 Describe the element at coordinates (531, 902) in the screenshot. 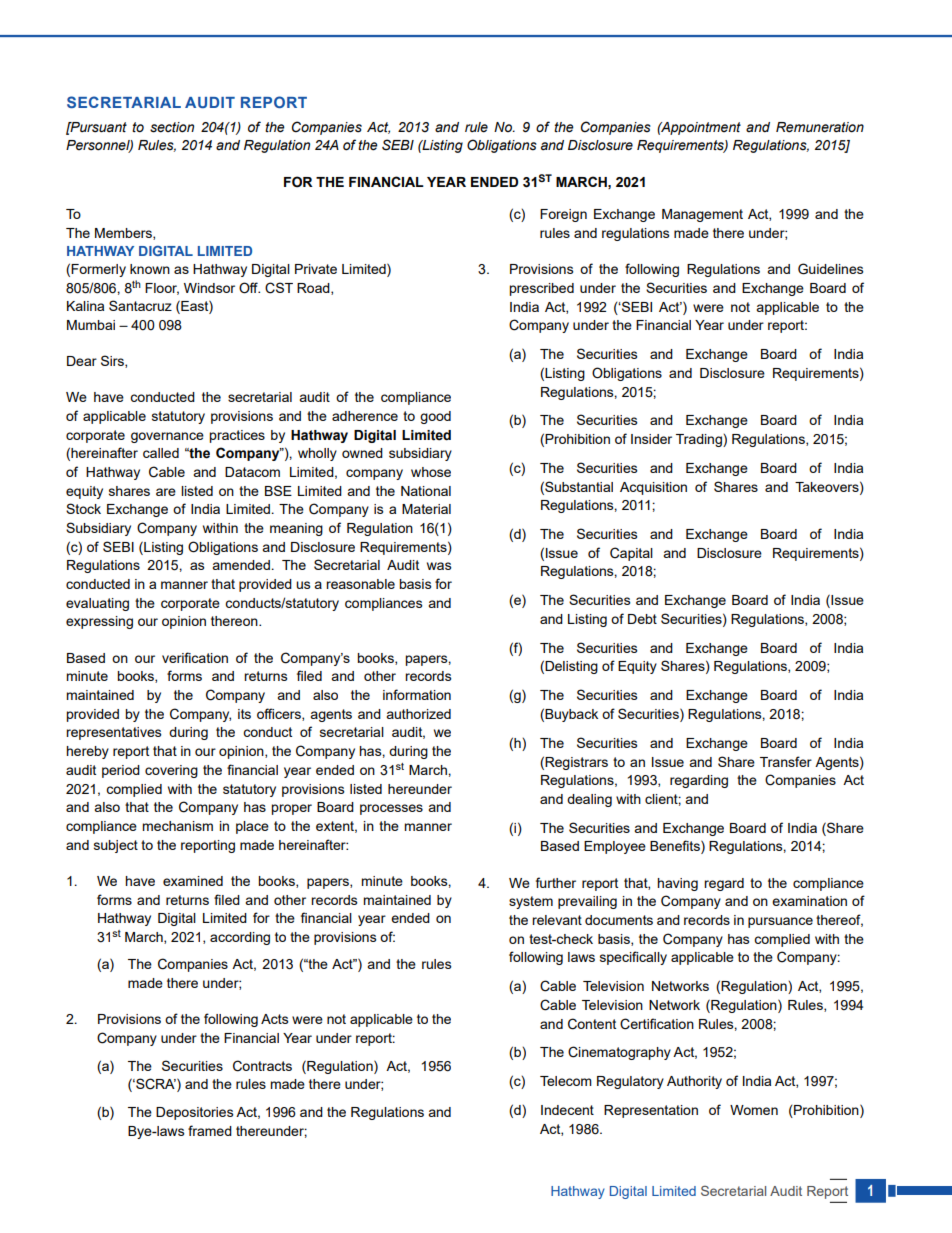

I see `system` at that location.
